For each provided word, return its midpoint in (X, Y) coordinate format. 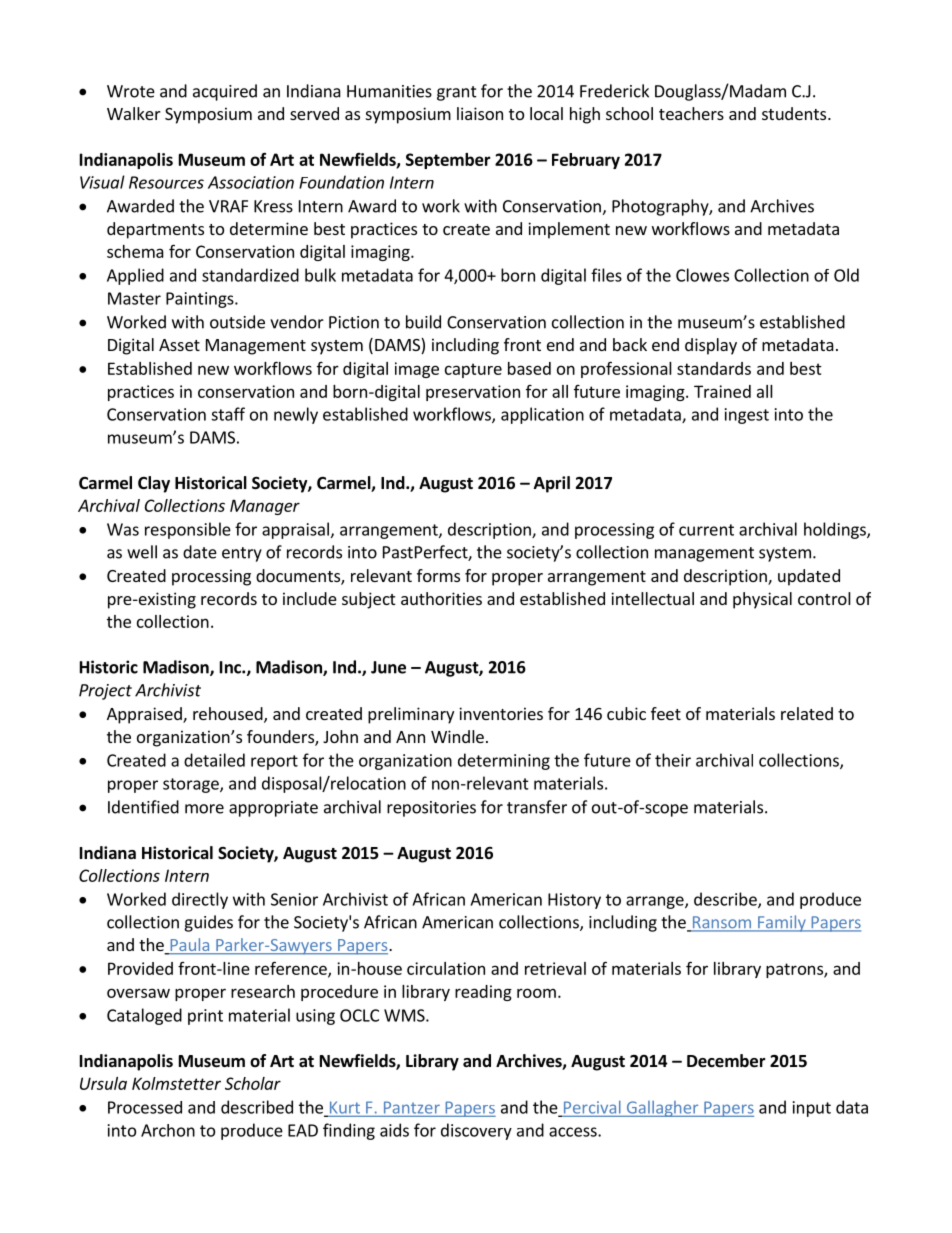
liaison (480, 113)
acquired (225, 92)
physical (762, 600)
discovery (476, 1131)
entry (242, 554)
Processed (145, 1107)
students (795, 113)
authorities (441, 598)
